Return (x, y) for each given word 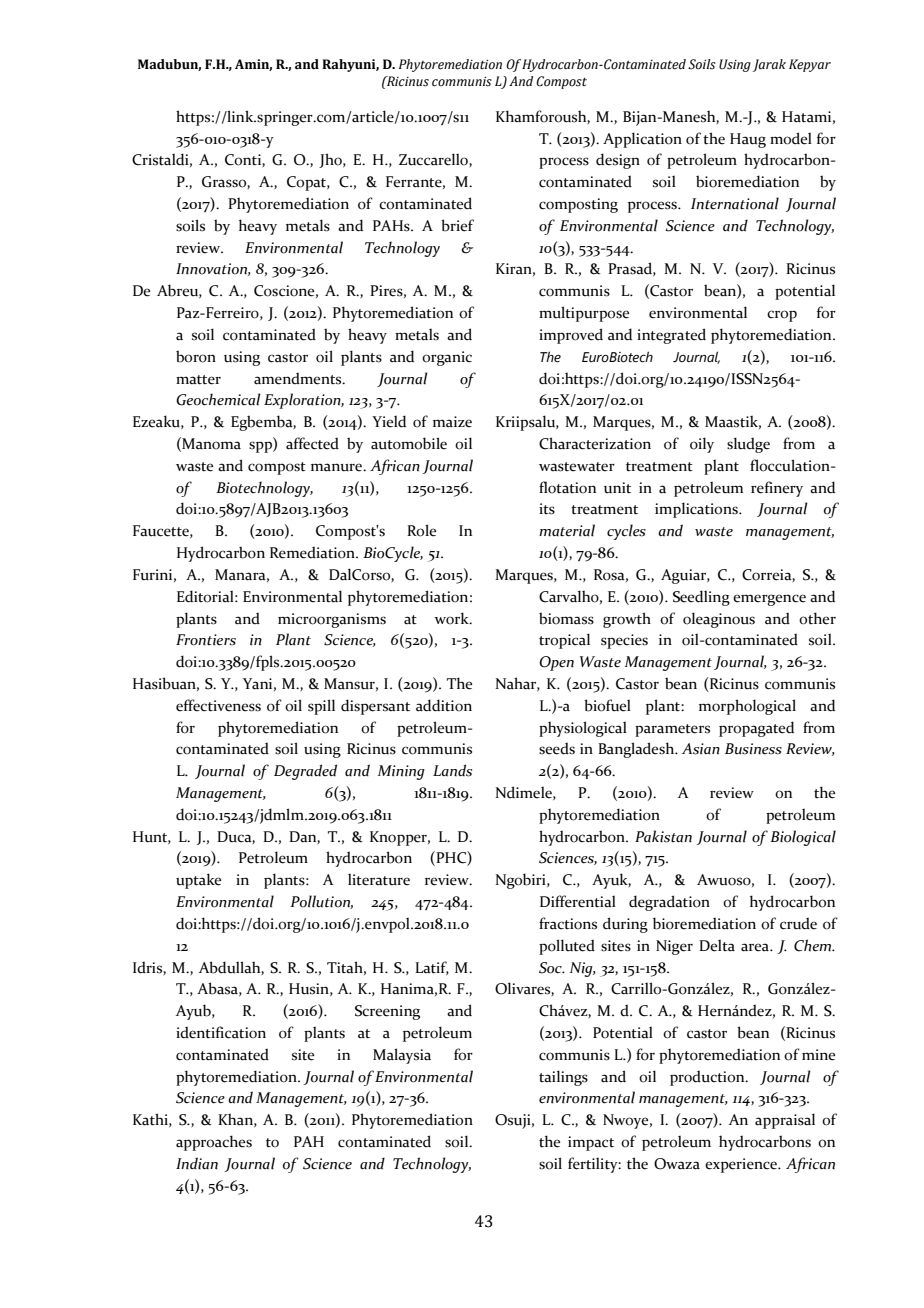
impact (591, 1143)
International (735, 203)
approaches (214, 1143)
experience (742, 1165)
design (618, 161)
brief (457, 225)
